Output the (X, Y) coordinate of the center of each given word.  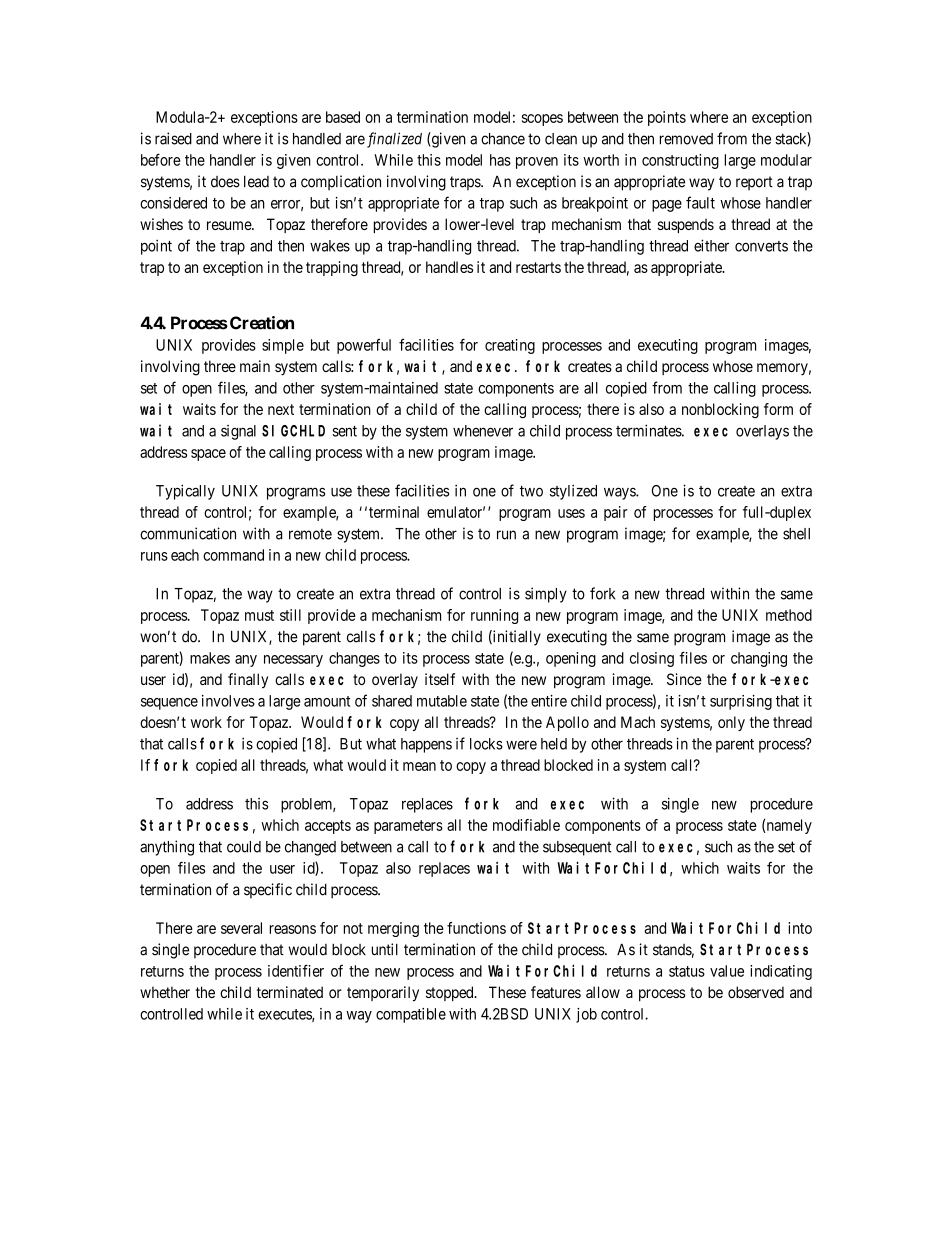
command (233, 555)
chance (503, 139)
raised (173, 138)
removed (686, 139)
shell (796, 534)
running (494, 616)
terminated (290, 992)
